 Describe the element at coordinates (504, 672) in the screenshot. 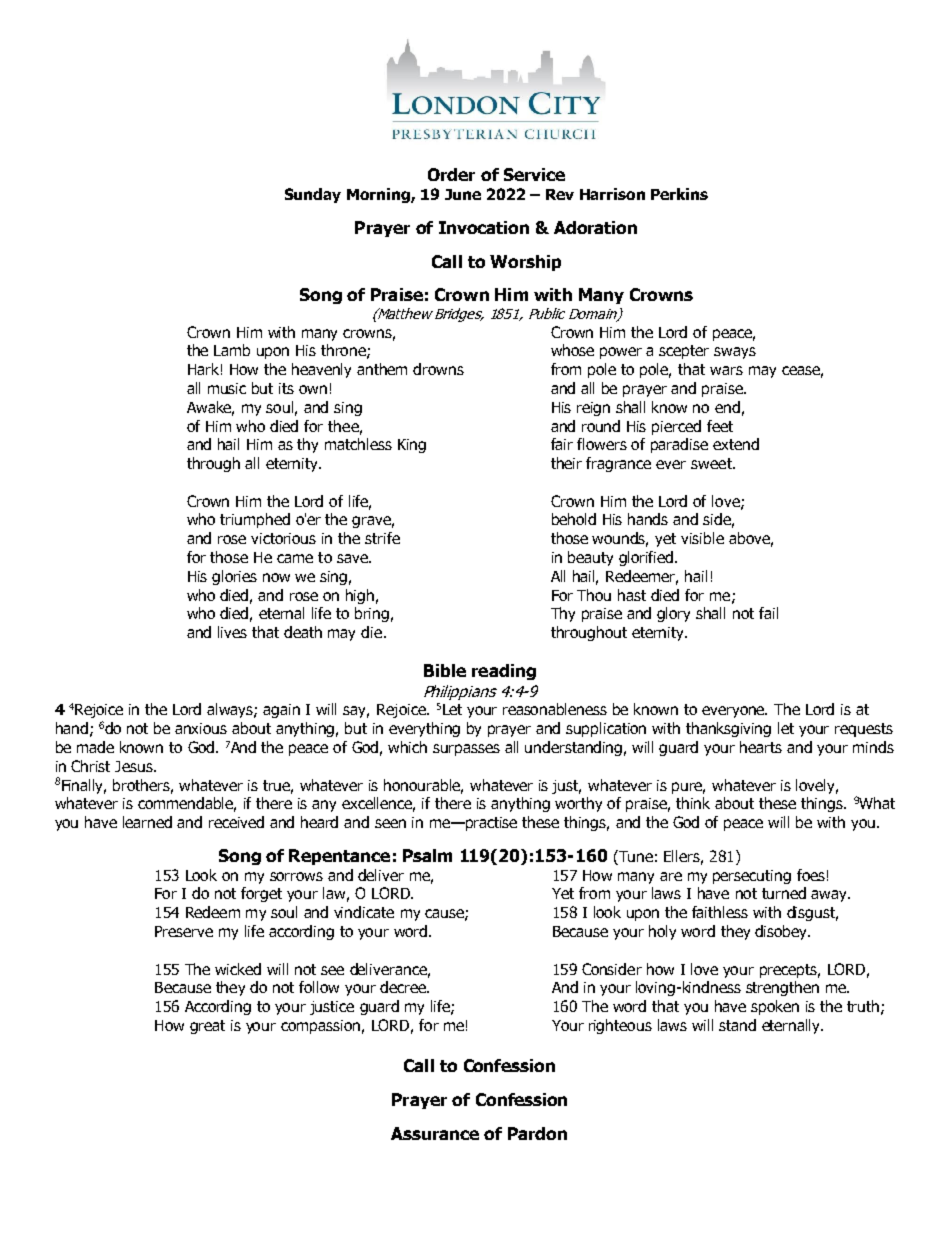

I see `reading` at that location.
